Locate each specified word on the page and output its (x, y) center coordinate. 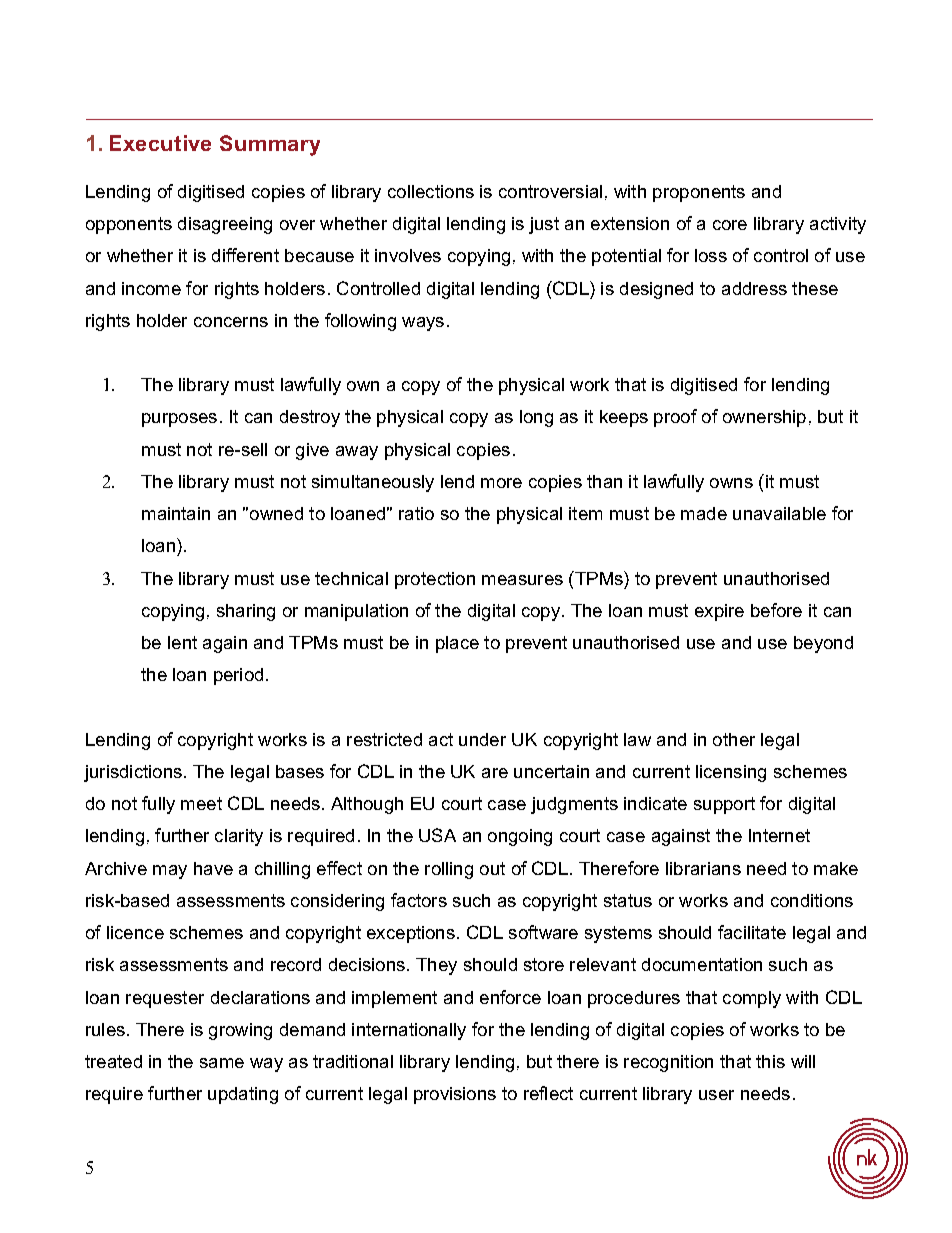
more (501, 483)
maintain (176, 513)
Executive (160, 143)
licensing (731, 773)
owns (731, 483)
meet (201, 803)
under (482, 739)
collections (431, 191)
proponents (699, 193)
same (222, 1063)
